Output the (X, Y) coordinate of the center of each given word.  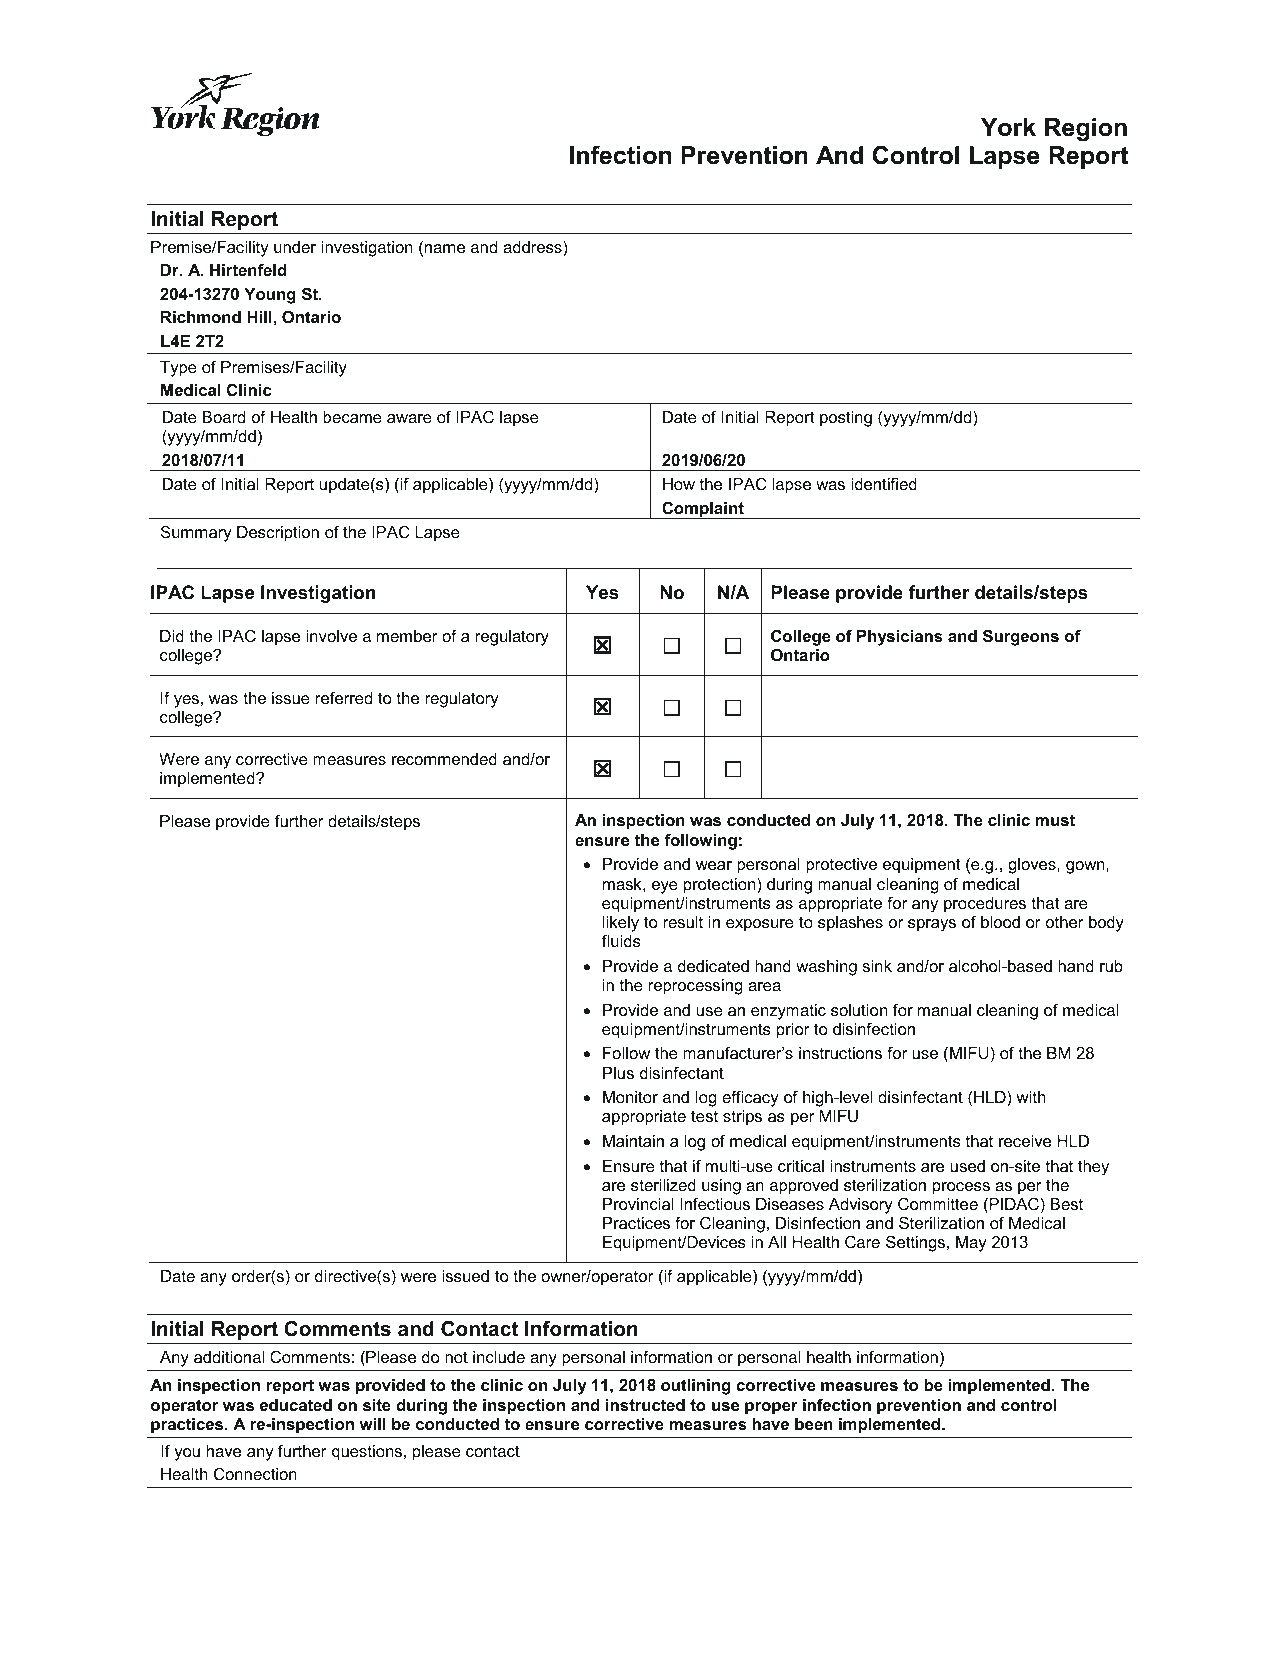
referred (344, 697)
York (1008, 127)
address (533, 247)
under (295, 247)
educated (296, 1405)
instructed (645, 1405)
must (1055, 820)
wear (714, 865)
